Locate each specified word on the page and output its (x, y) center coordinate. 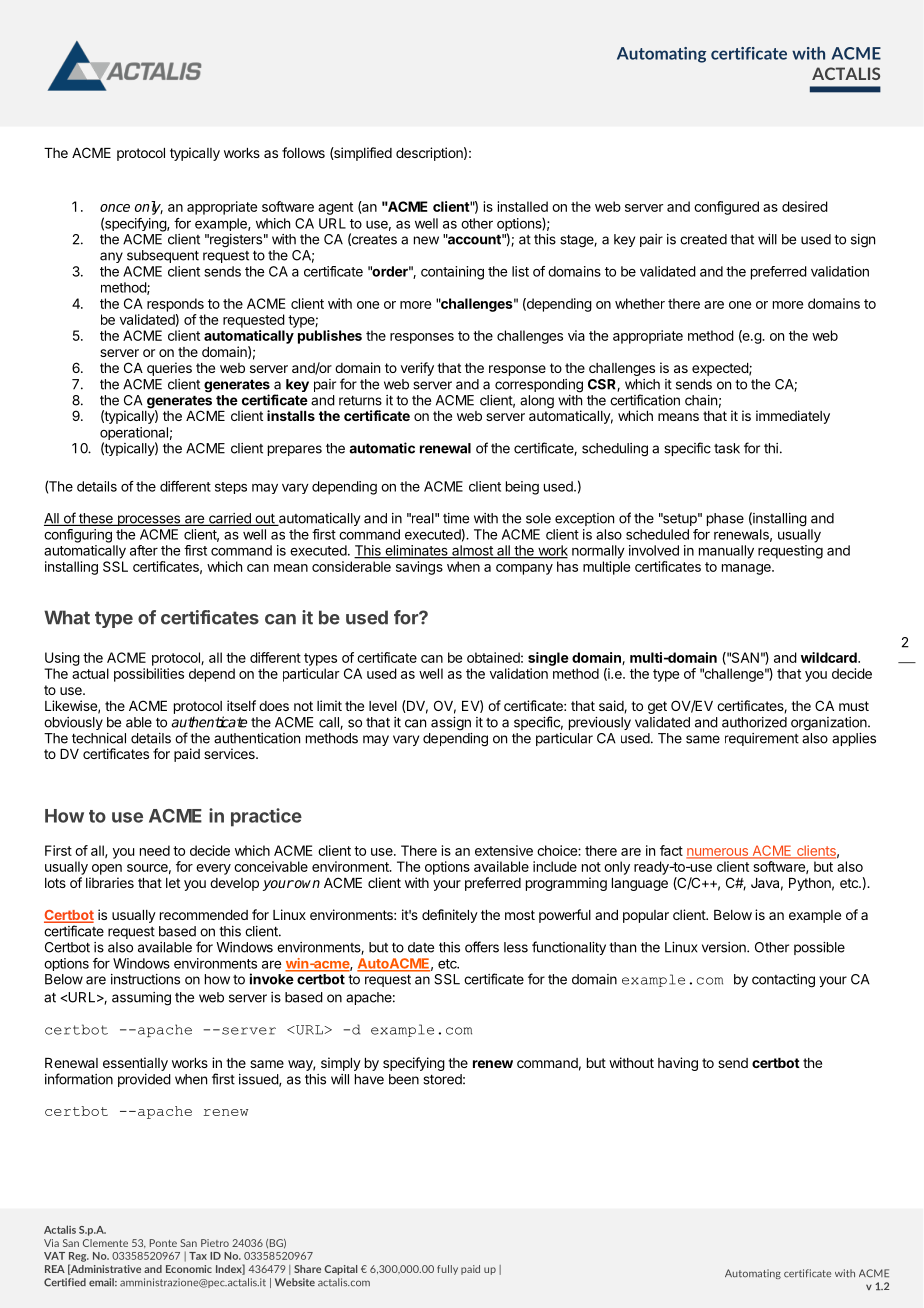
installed (523, 206)
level (383, 706)
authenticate (209, 722)
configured (726, 208)
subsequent (163, 256)
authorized (754, 722)
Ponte (163, 1243)
